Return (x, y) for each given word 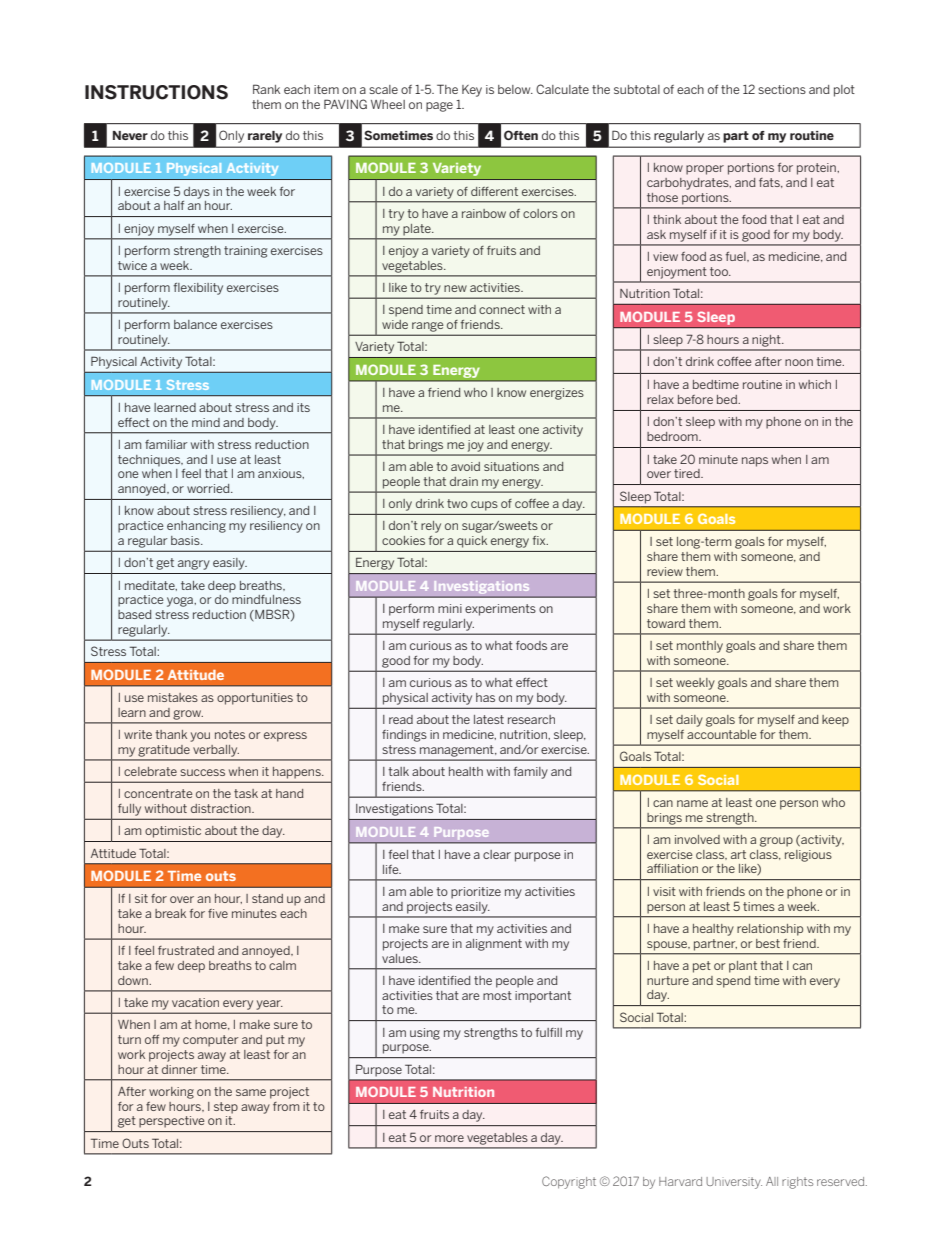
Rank (266, 89)
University (734, 1183)
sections (782, 89)
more (449, 1138)
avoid (465, 466)
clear (497, 854)
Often (521, 135)
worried (209, 488)
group (776, 842)
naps (755, 462)
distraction (222, 808)
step (226, 1108)
